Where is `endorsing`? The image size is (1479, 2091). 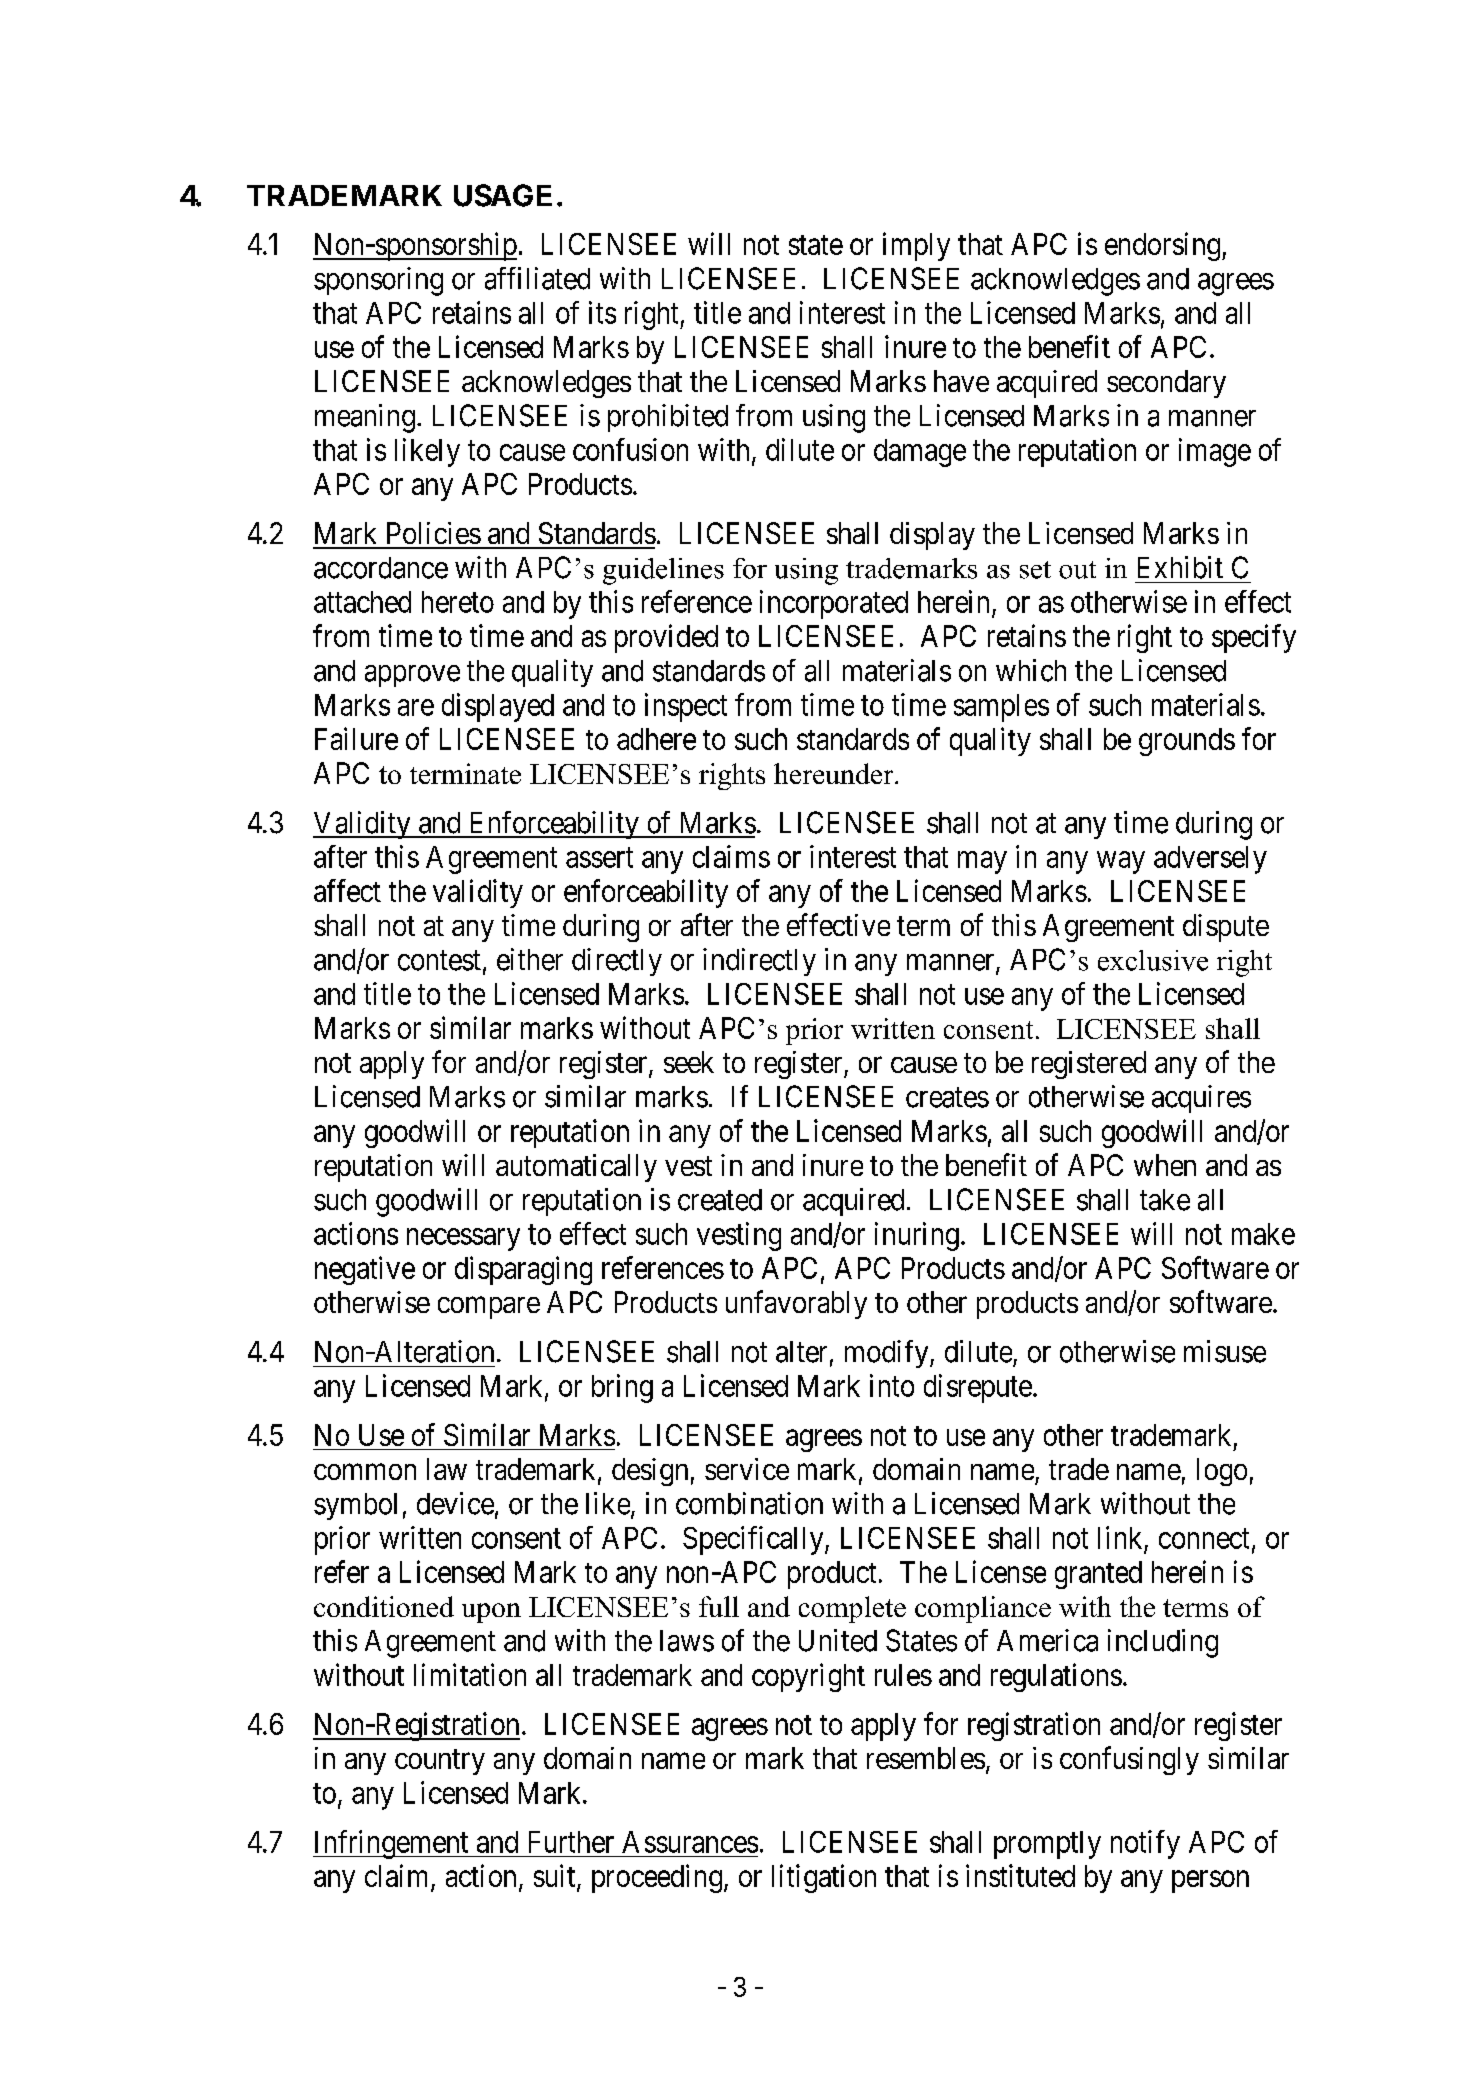
endorsing is located at coordinates (1164, 246).
